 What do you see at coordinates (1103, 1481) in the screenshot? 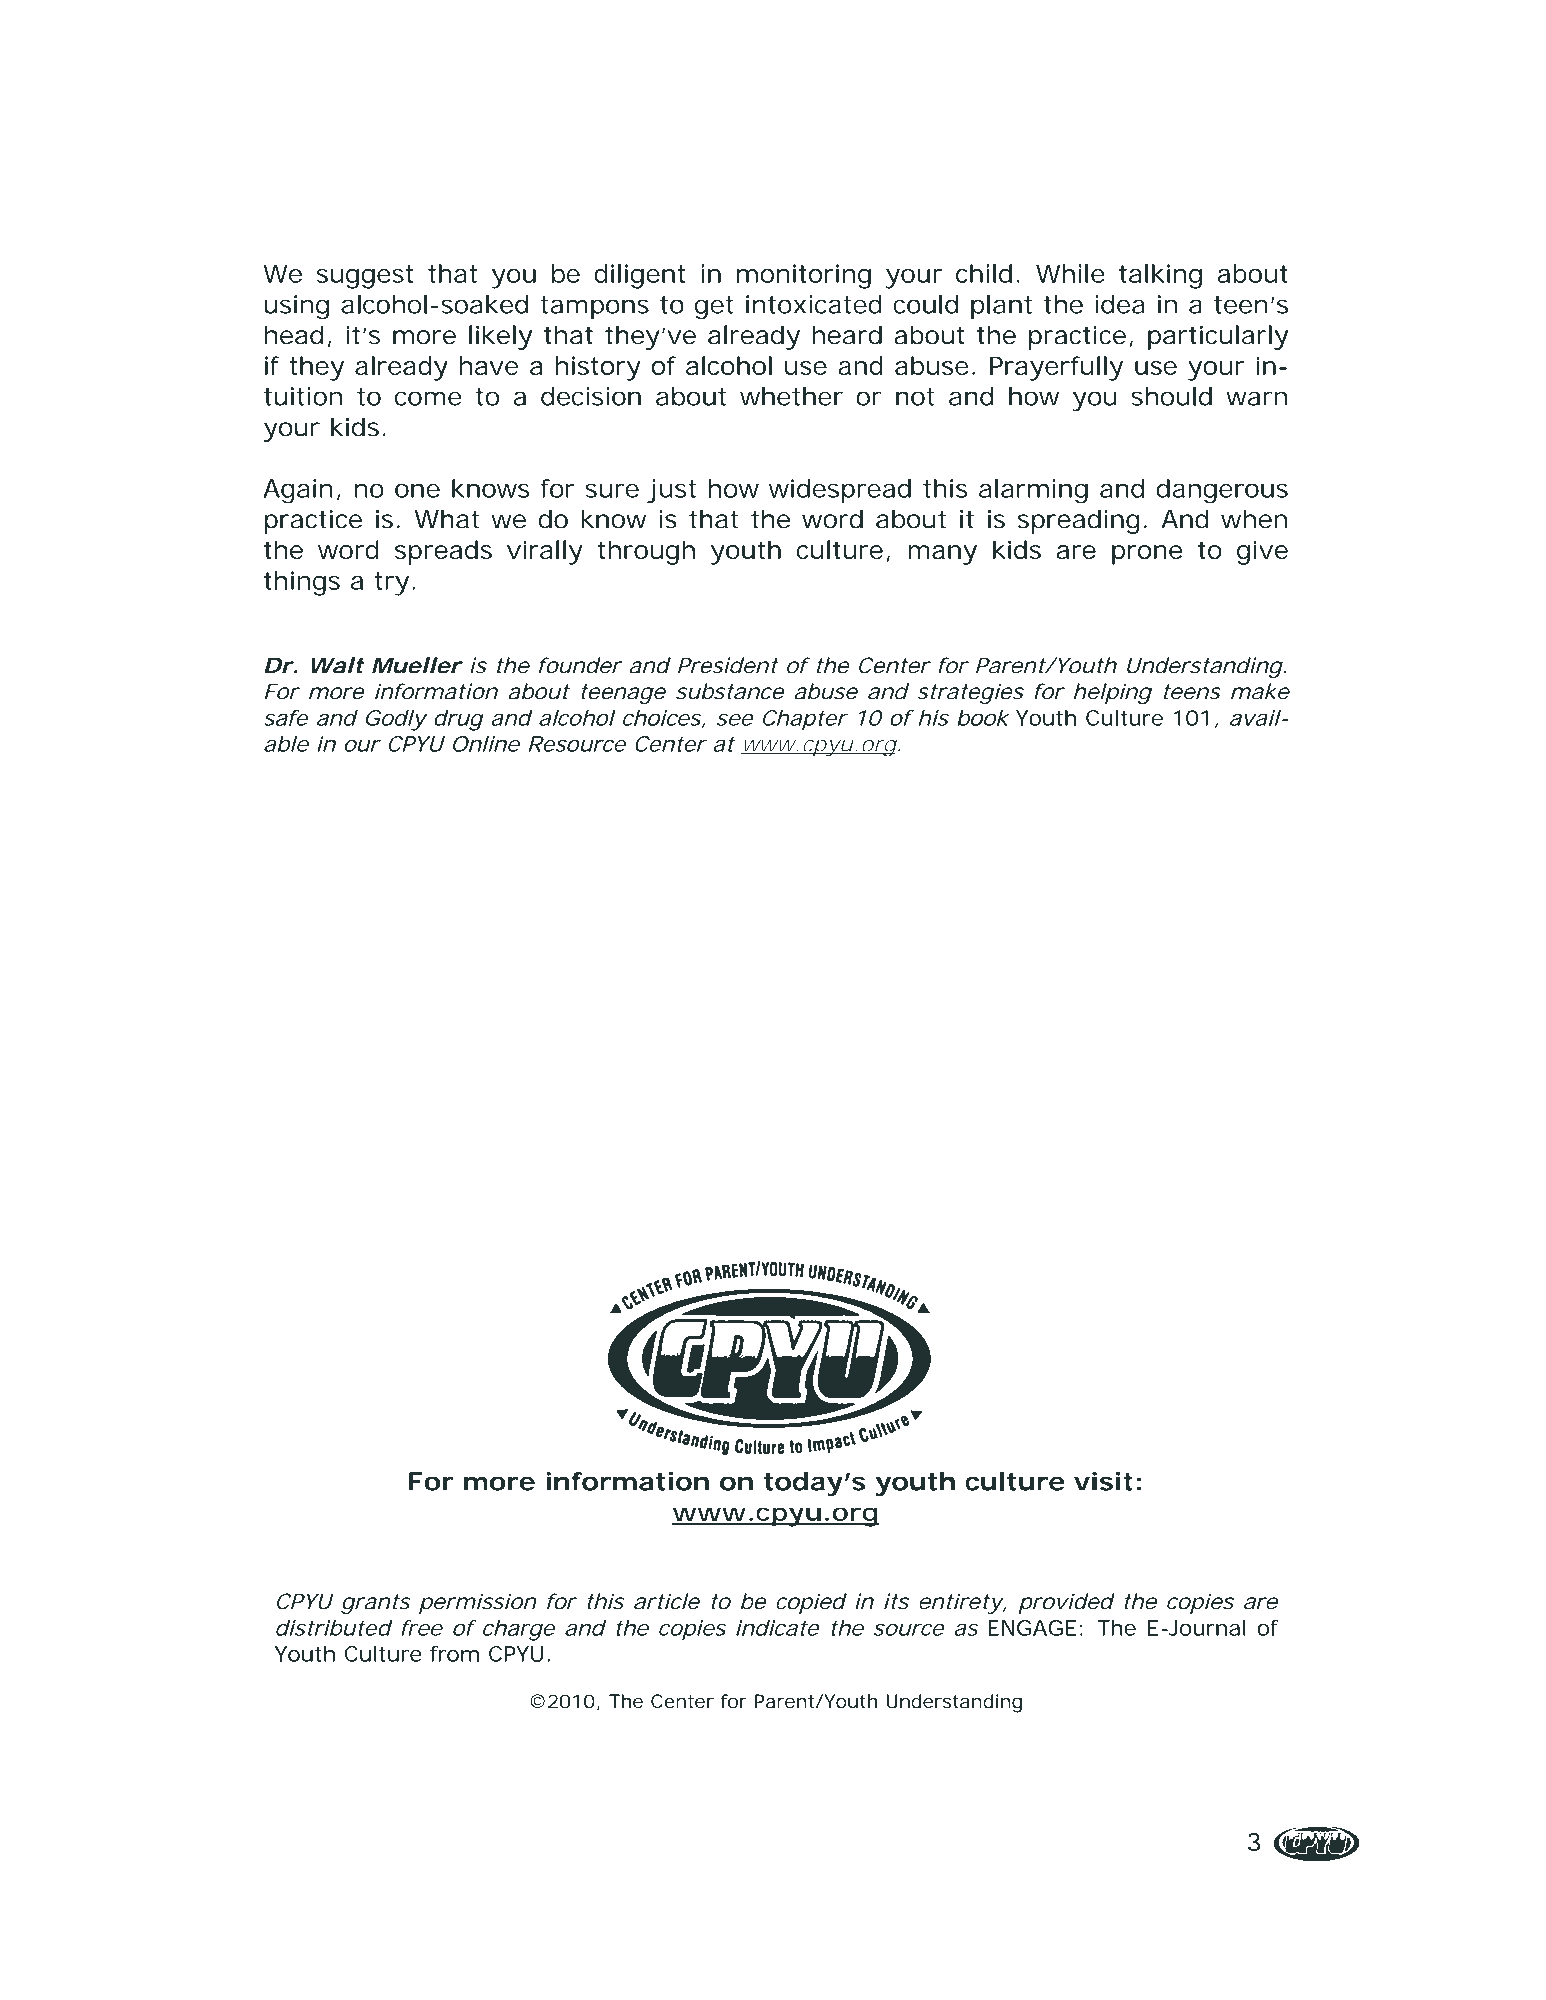
I see `visit` at bounding box center [1103, 1481].
